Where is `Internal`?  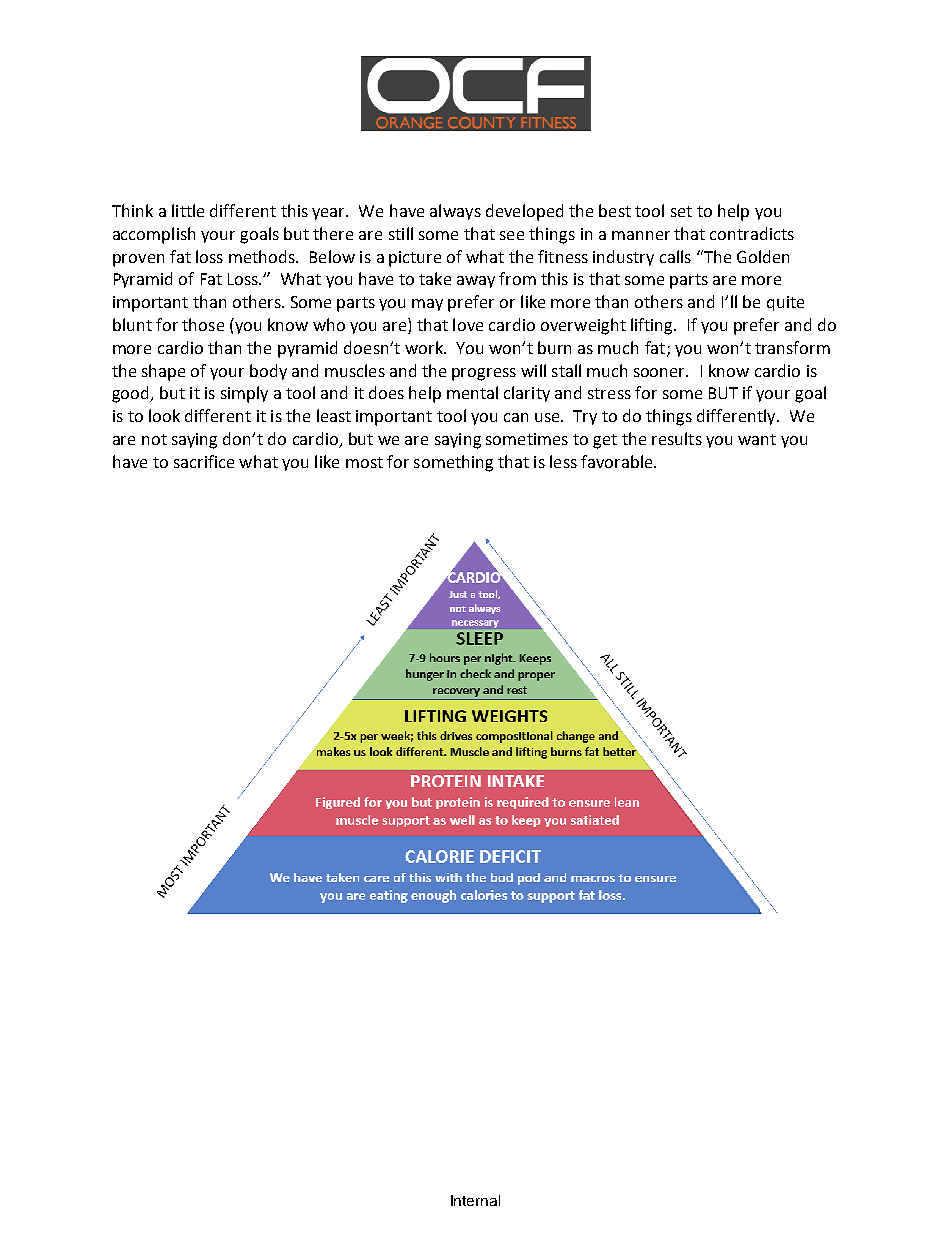 Internal is located at coordinates (475, 1200).
